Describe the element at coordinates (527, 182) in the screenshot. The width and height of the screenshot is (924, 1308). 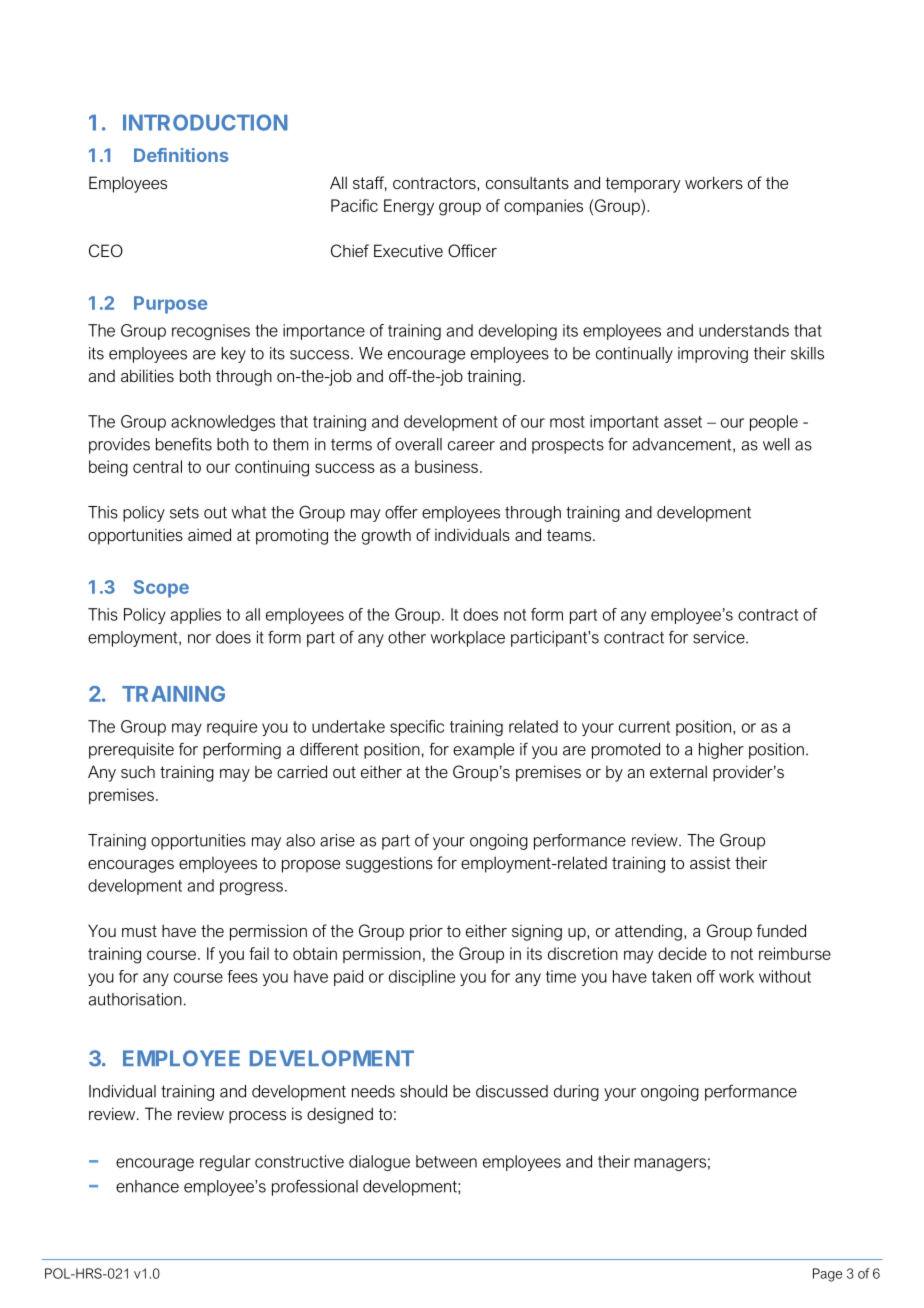
I see `consultants` at that location.
